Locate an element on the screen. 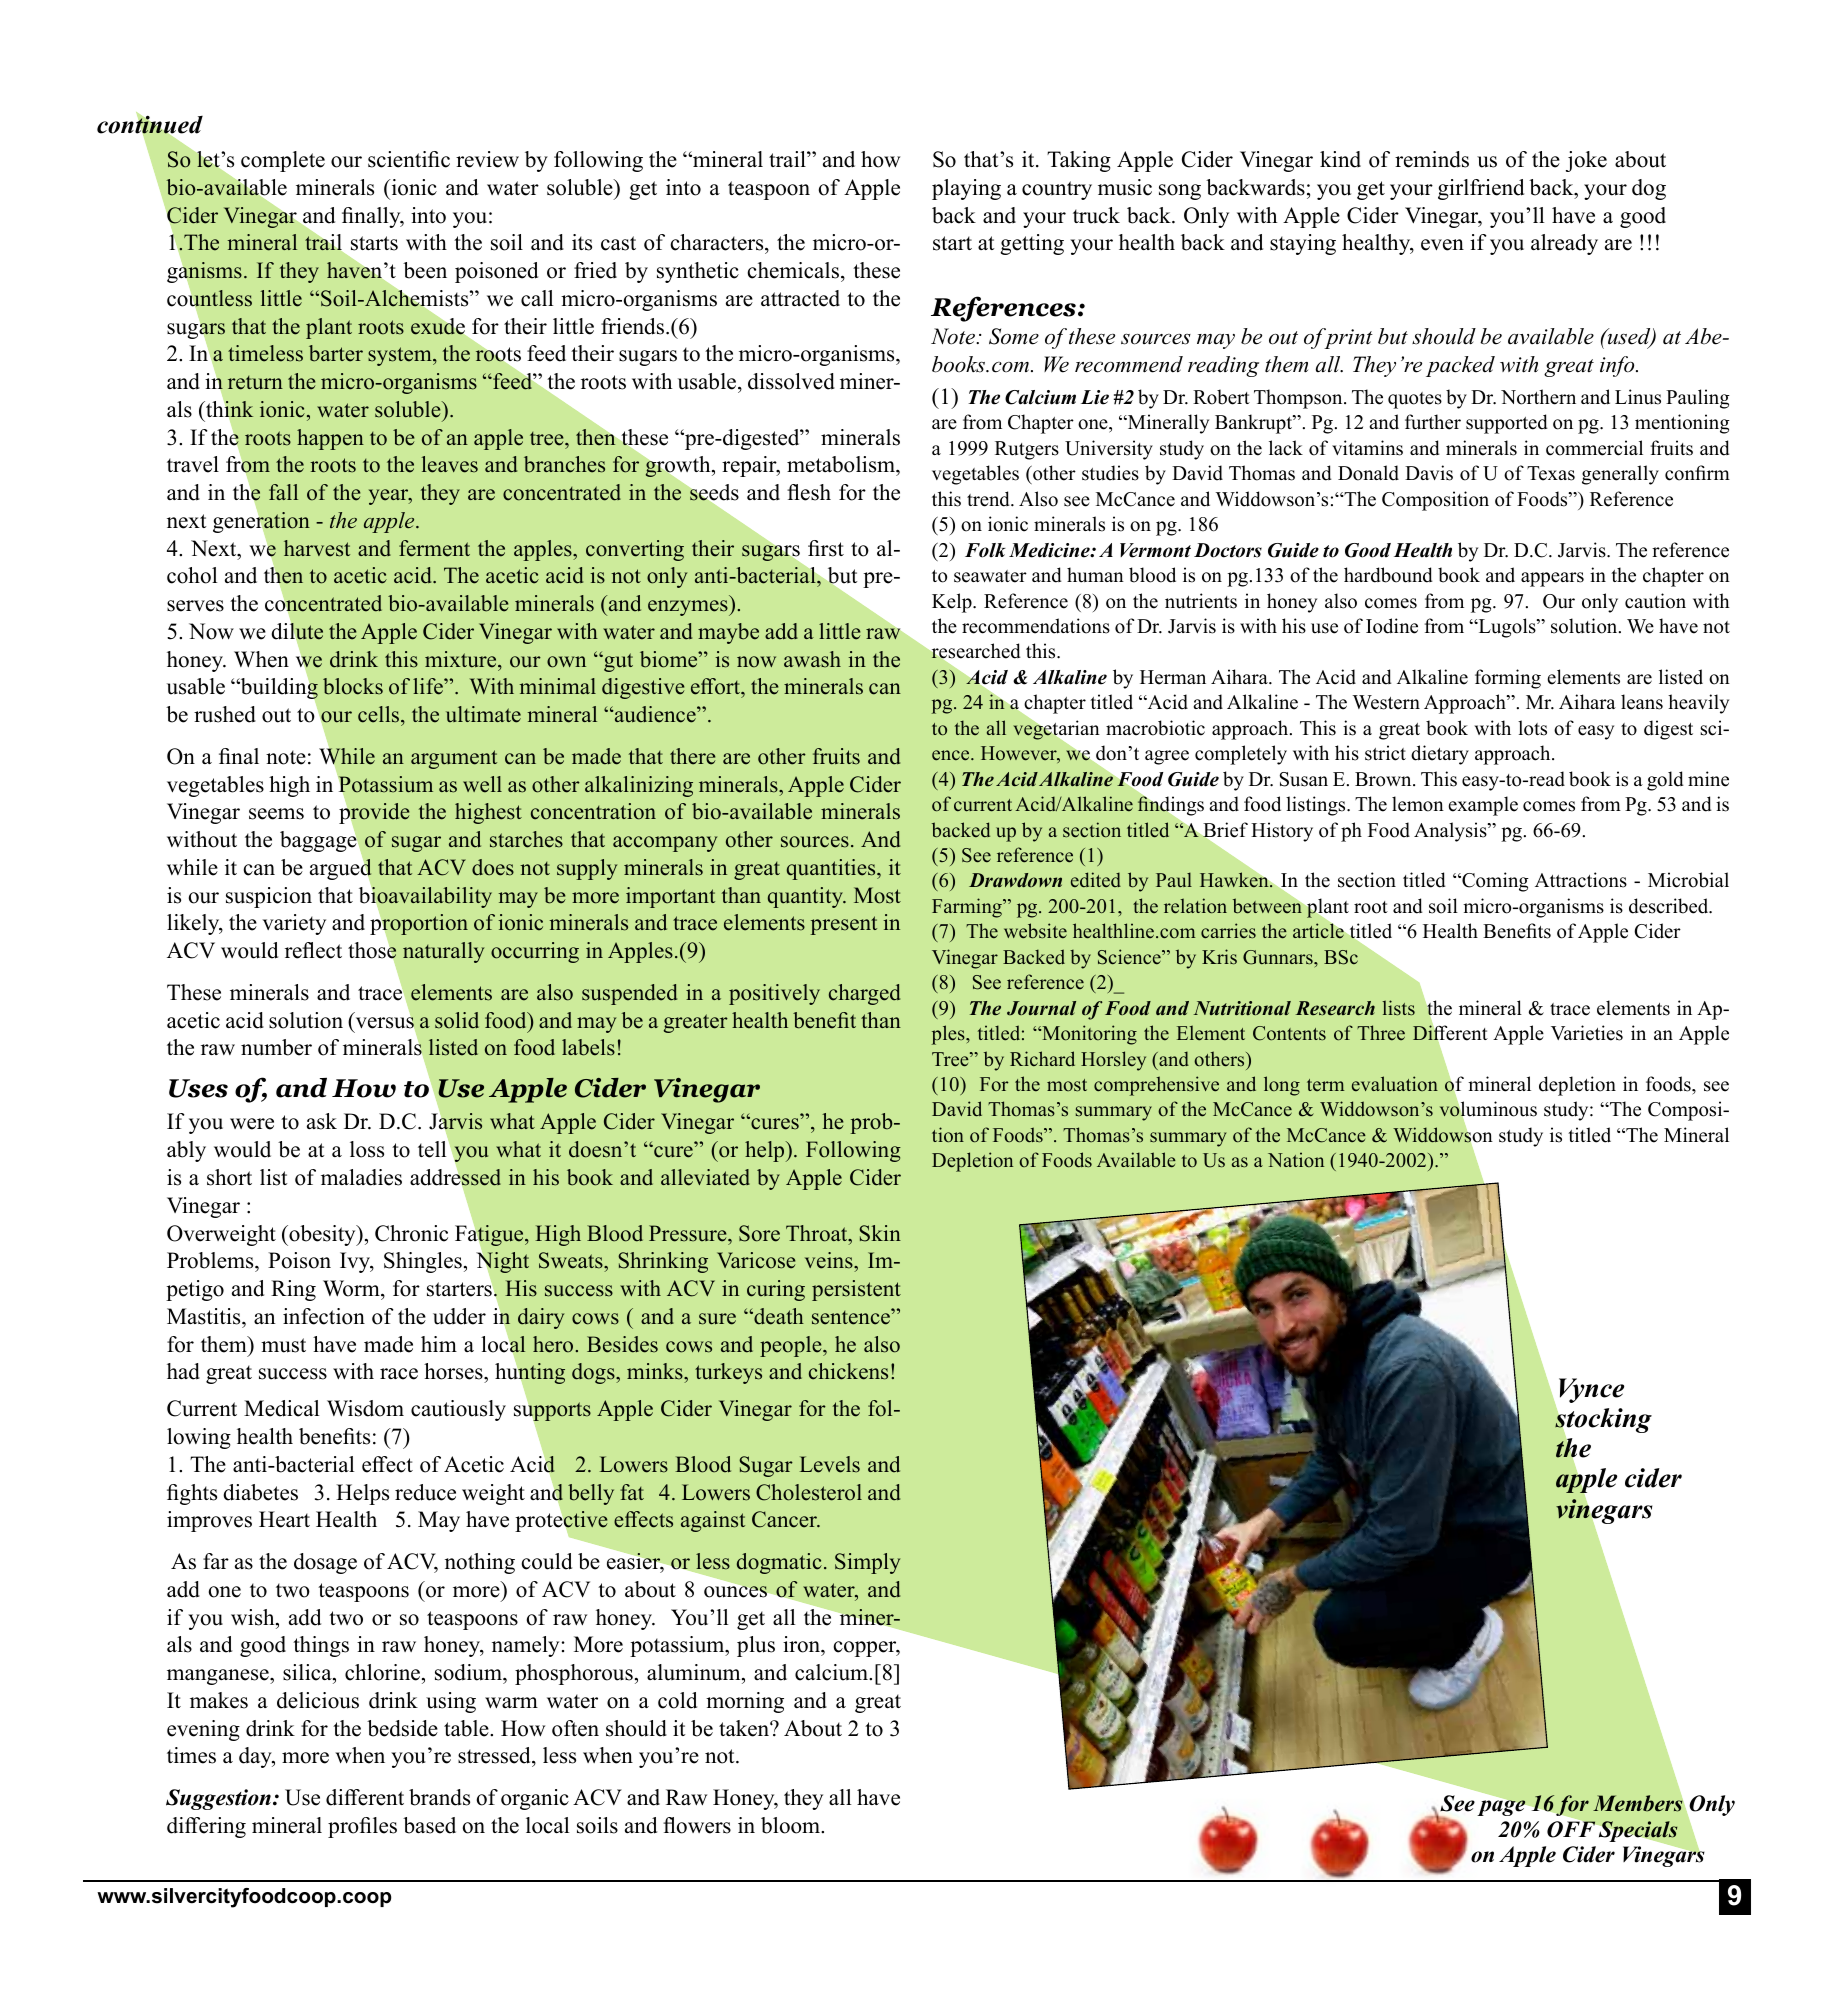  charged is located at coordinates (864, 994).
